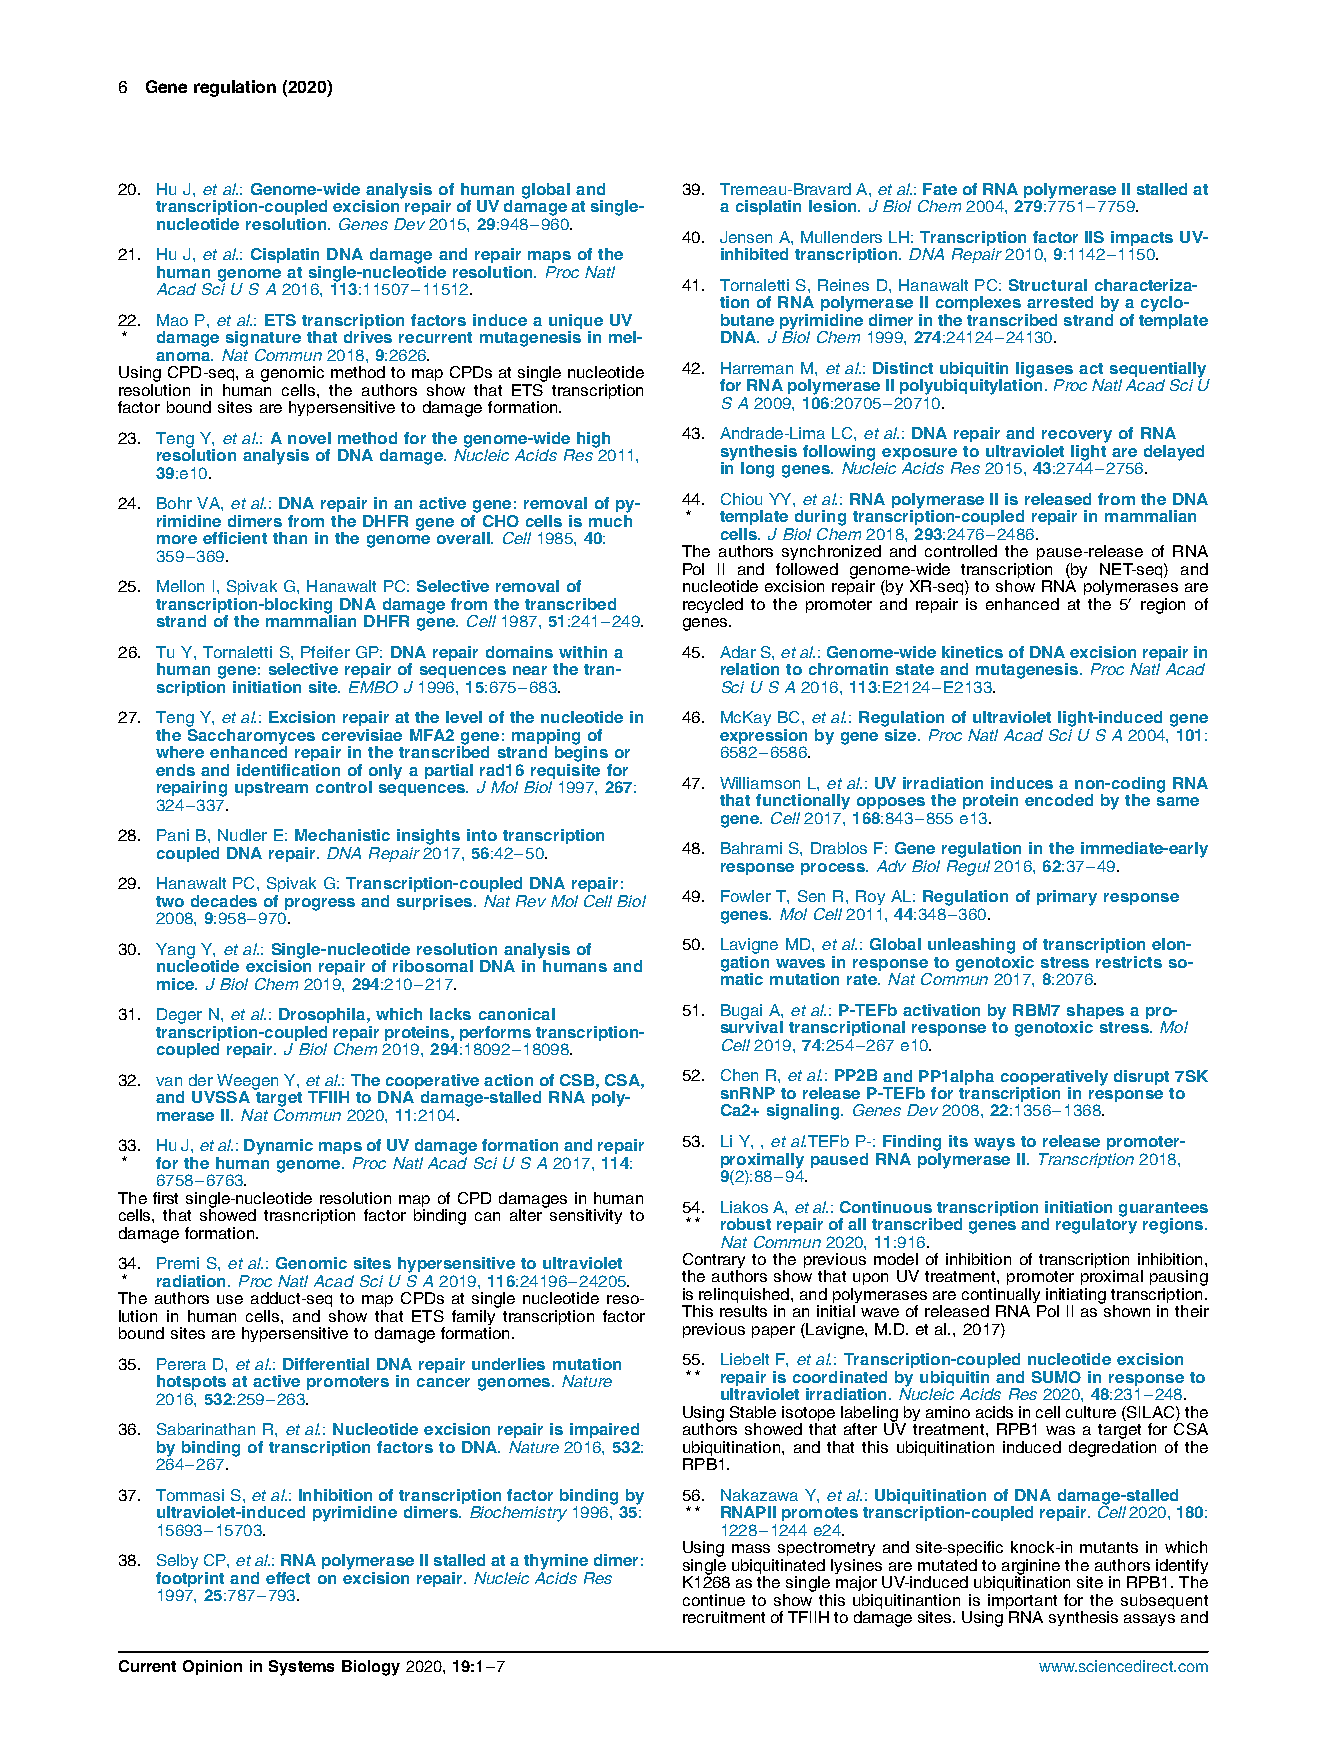 Image resolution: width=1342 pixels, height=1740 pixels. What do you see at coordinates (320, 904) in the screenshot?
I see `progress` at bounding box center [320, 904].
